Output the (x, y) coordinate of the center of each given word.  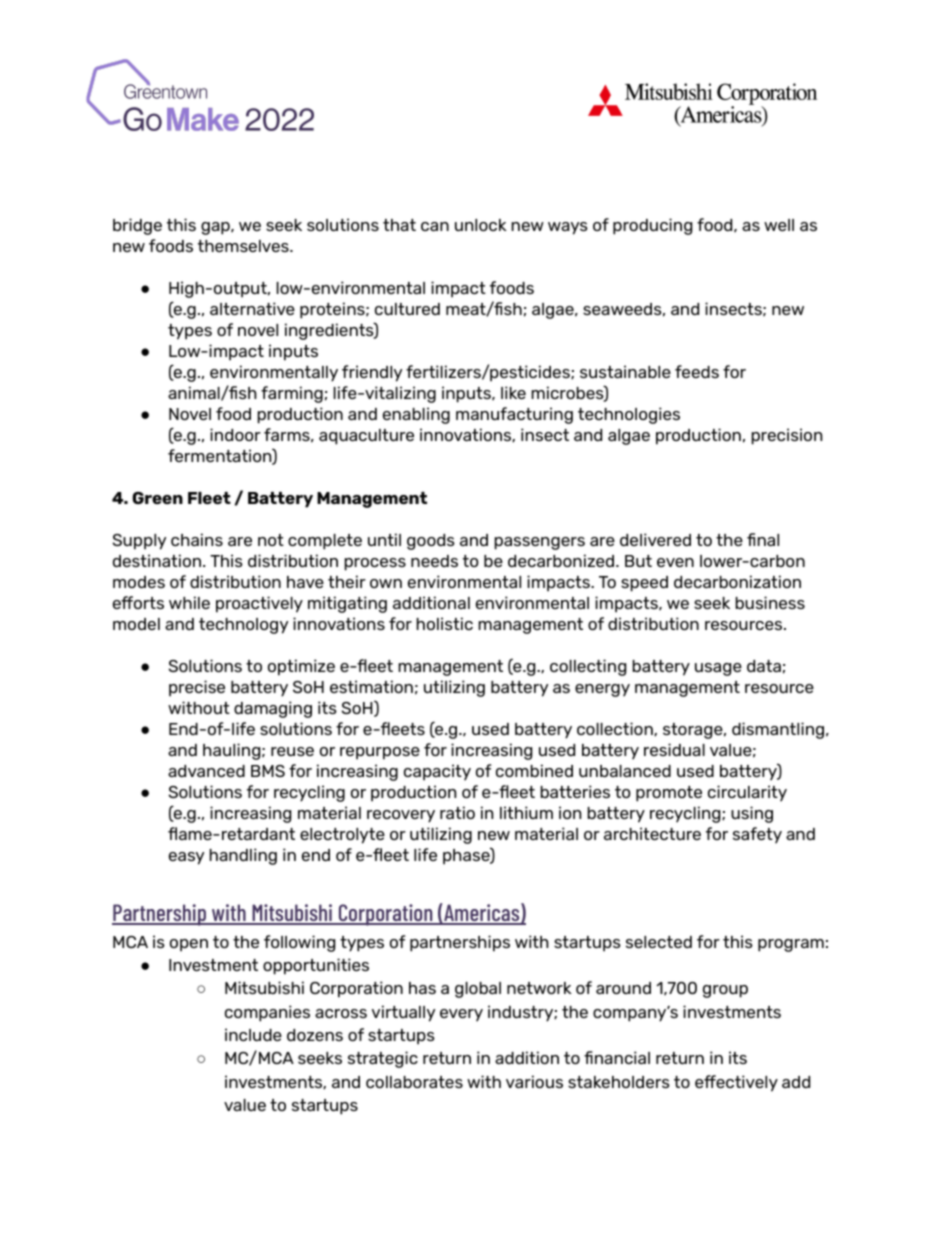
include (253, 1034)
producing (652, 226)
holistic (444, 623)
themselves (244, 246)
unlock (481, 225)
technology (243, 626)
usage (718, 669)
